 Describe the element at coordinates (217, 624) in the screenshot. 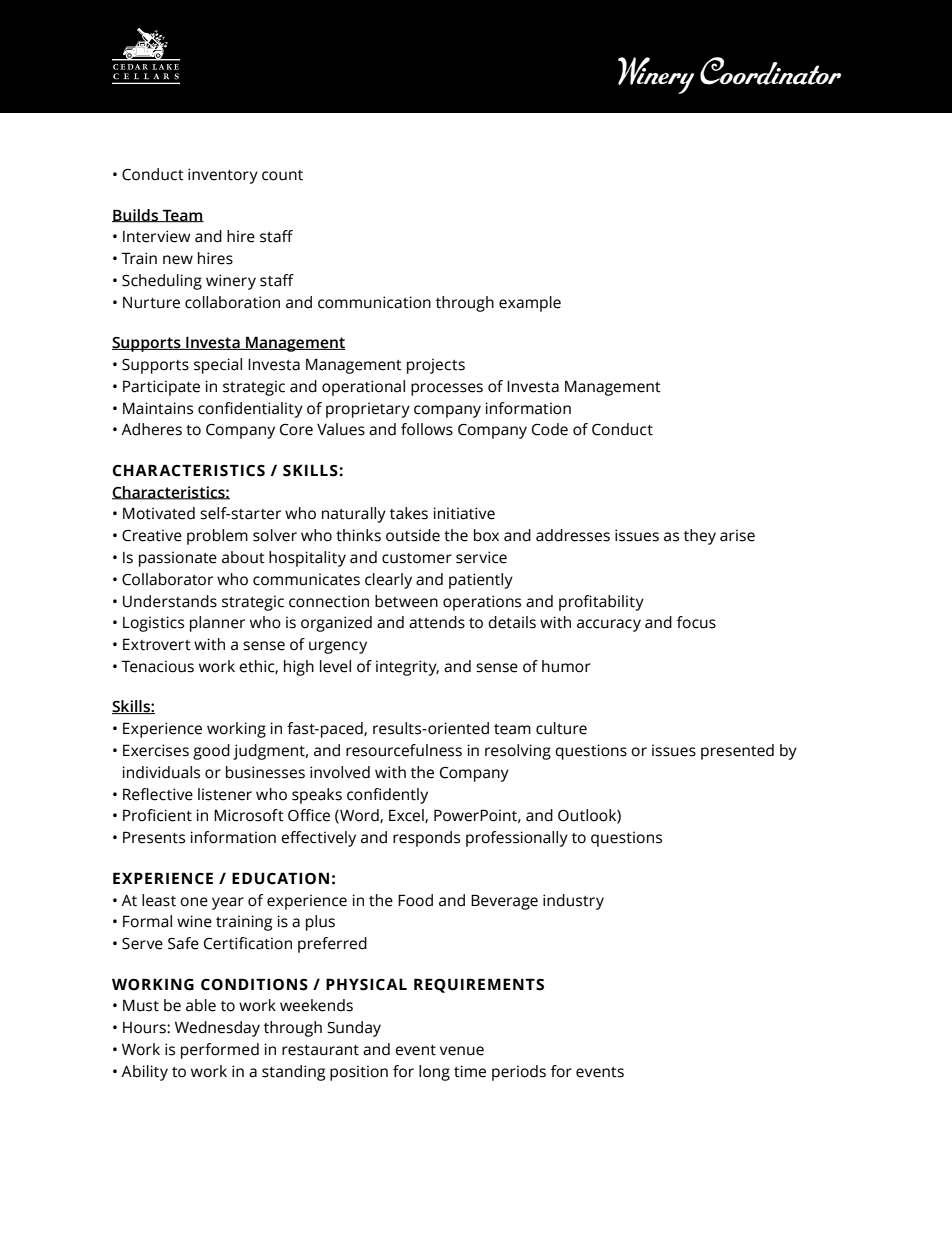

I see `planner` at that location.
